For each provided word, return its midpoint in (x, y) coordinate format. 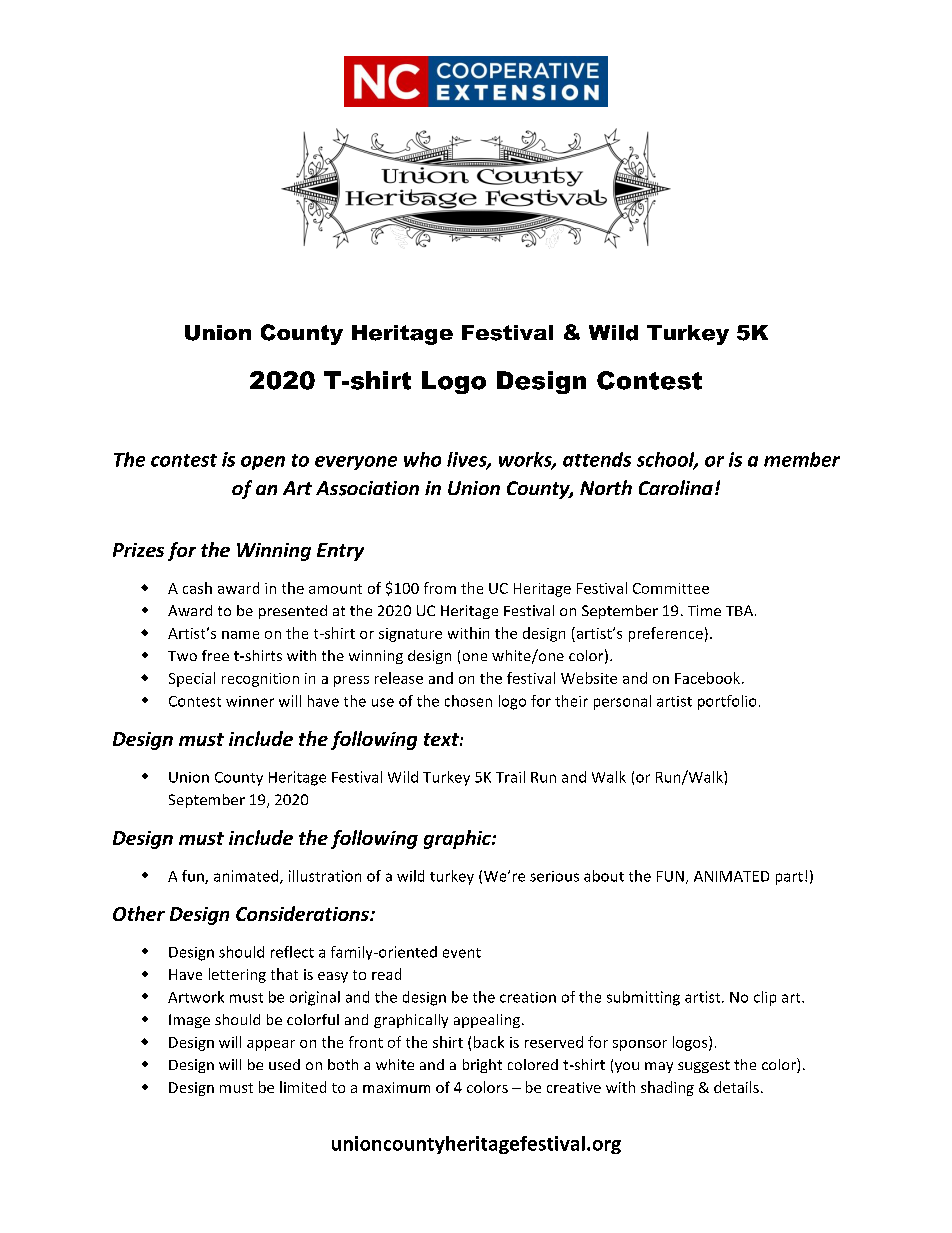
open (263, 463)
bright (482, 1066)
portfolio (727, 702)
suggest (704, 1066)
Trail (510, 777)
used (284, 1064)
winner (250, 701)
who (422, 459)
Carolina (676, 487)
